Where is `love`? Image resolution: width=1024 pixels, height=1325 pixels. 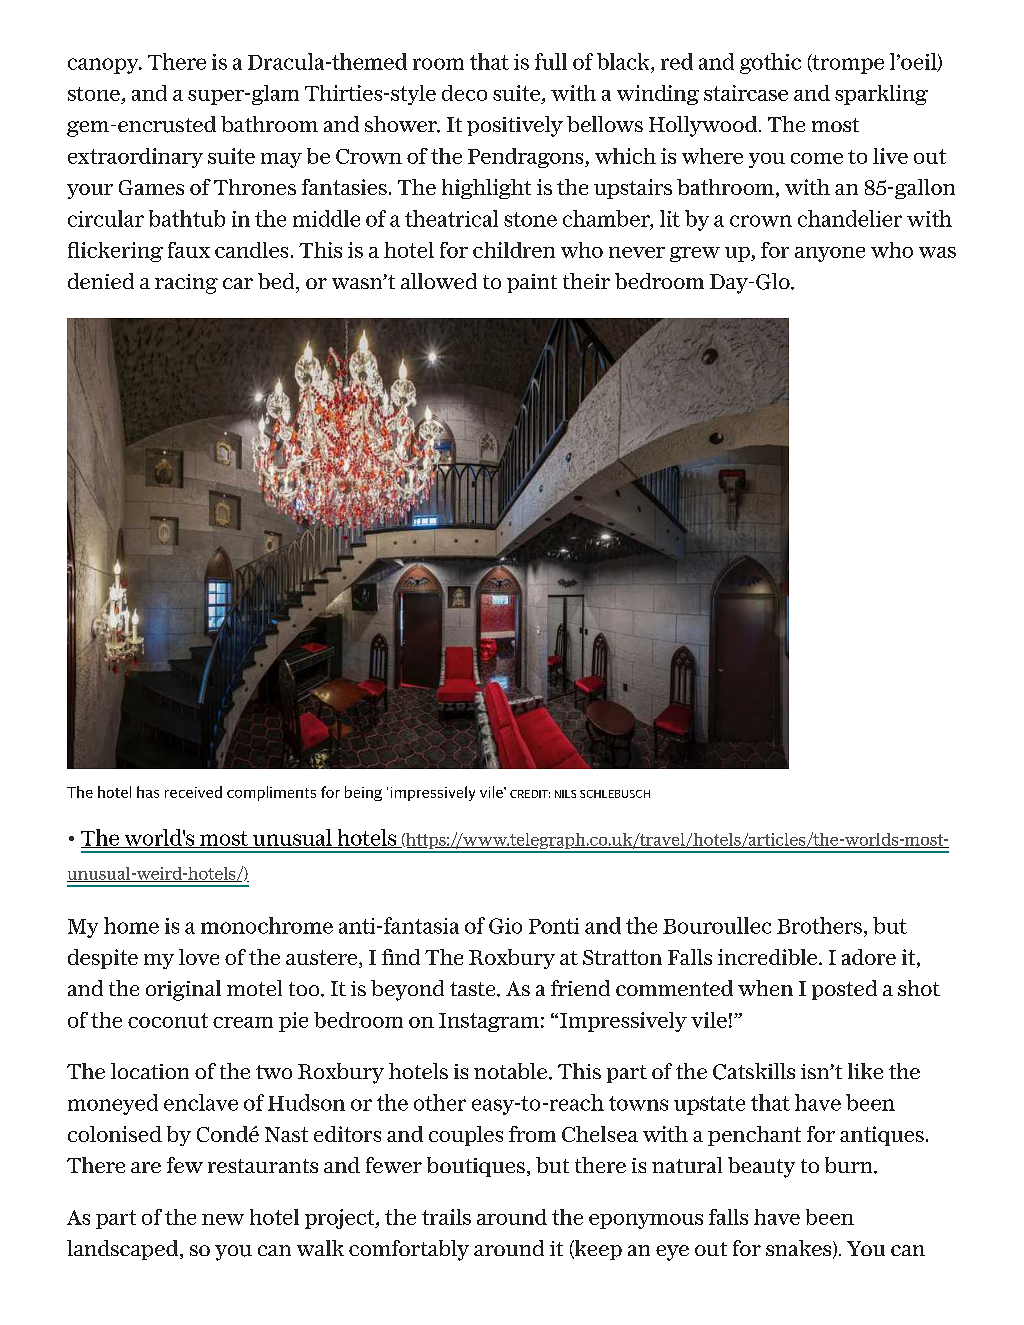 love is located at coordinates (199, 957).
